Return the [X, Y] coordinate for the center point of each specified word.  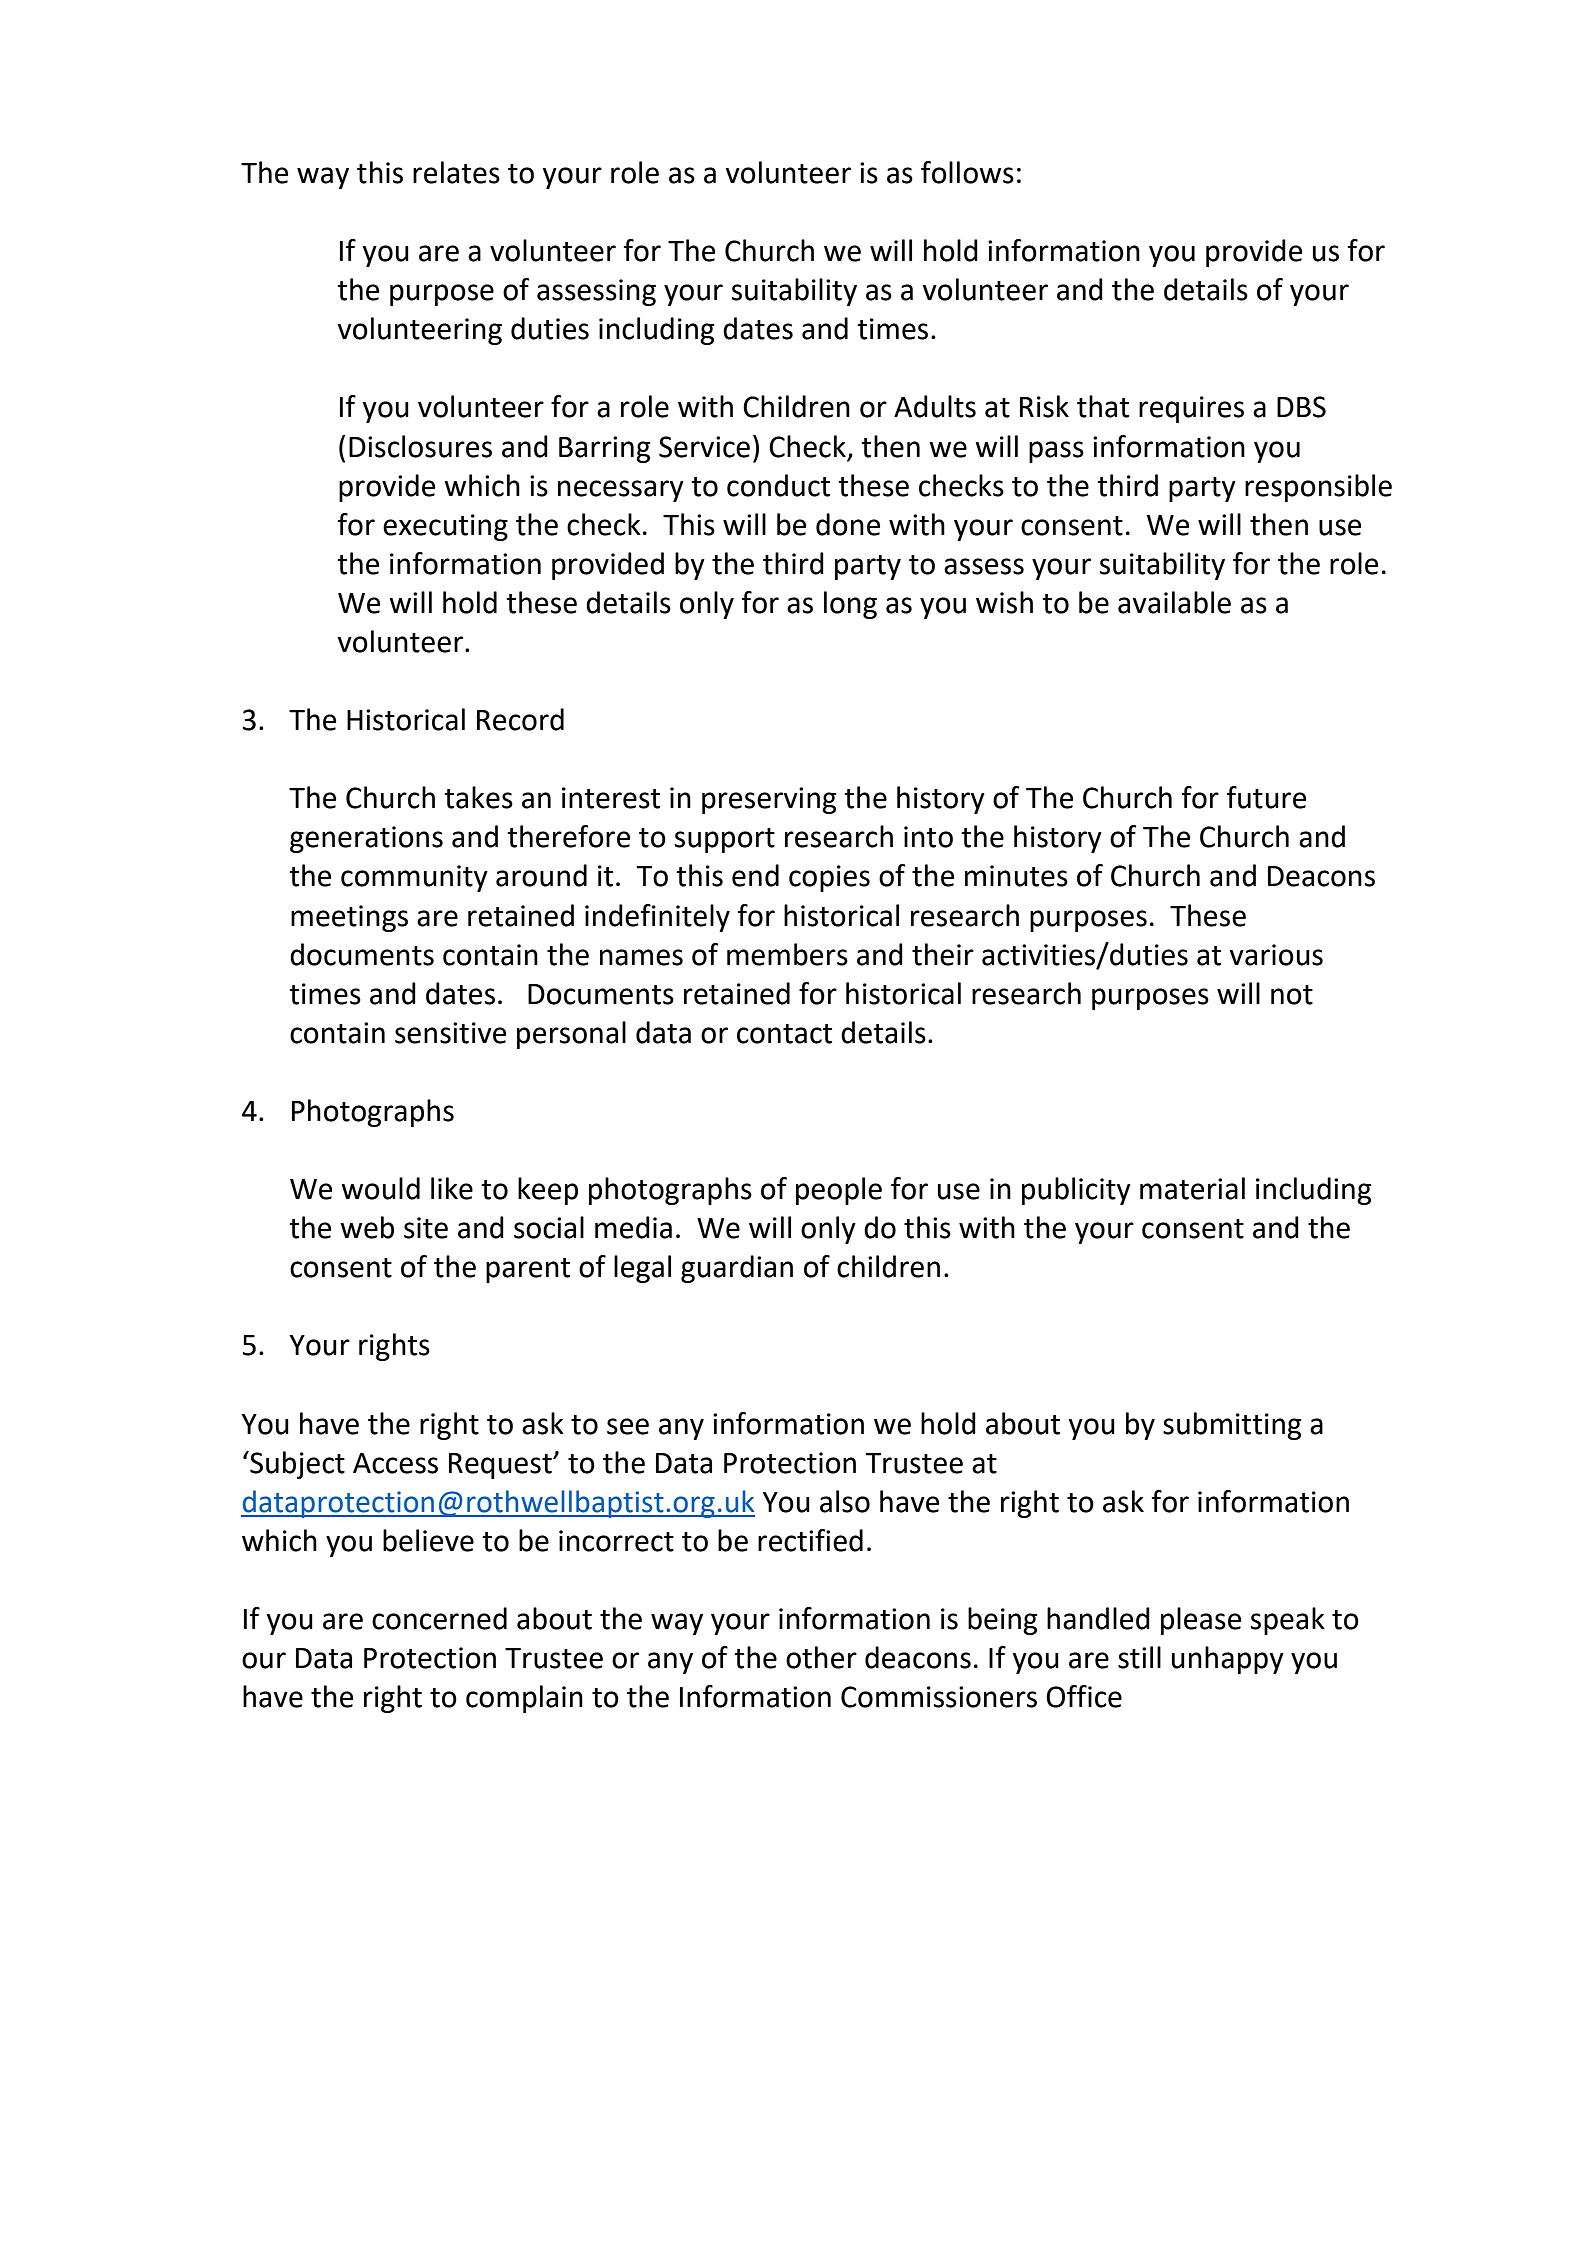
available [1174, 602]
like [452, 1188]
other [821, 1657]
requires [1191, 409]
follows [967, 172]
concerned [439, 1618]
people [839, 1191]
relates [456, 172]
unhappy [1228, 1660]
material [1192, 1188]
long [850, 605]
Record [520, 719]
